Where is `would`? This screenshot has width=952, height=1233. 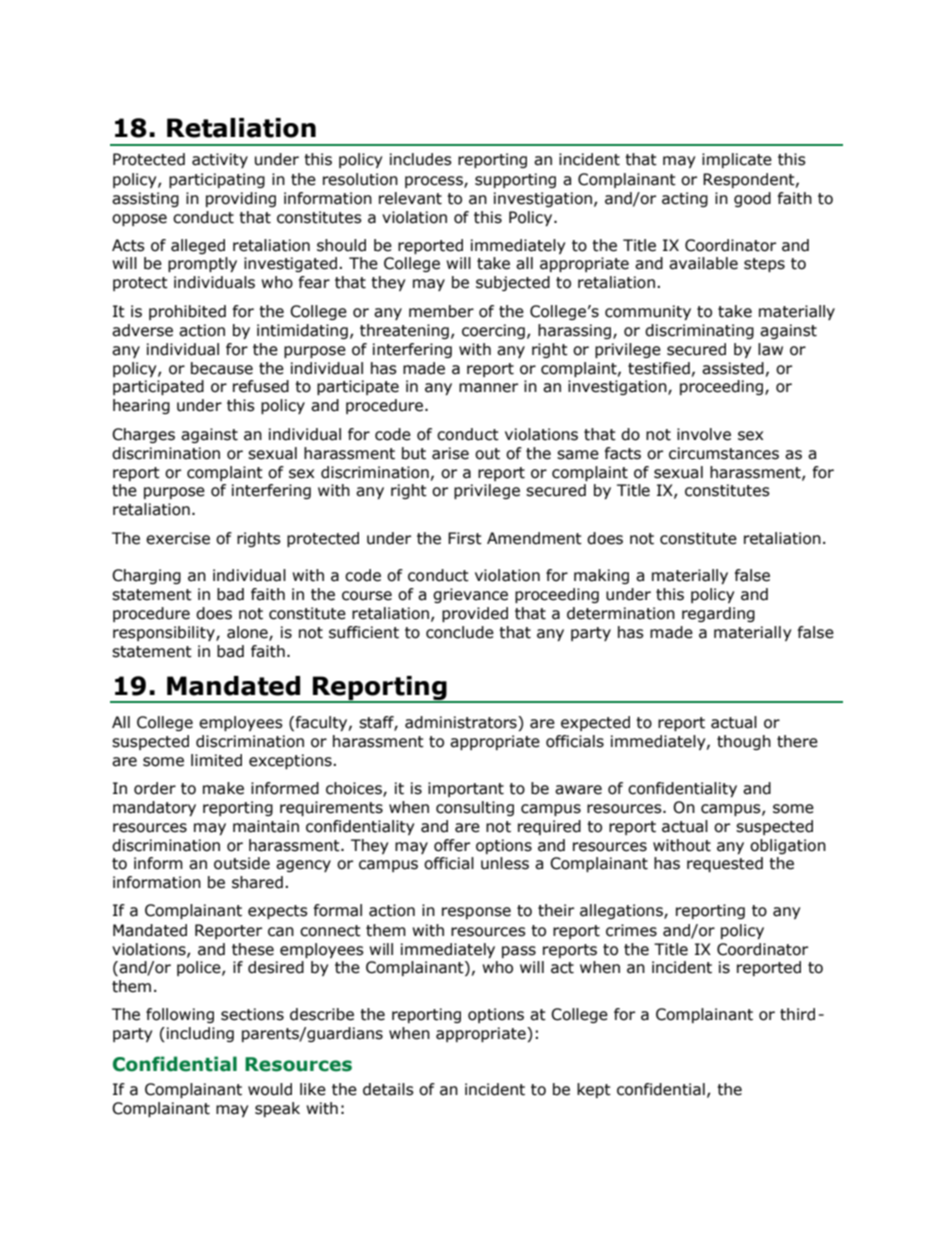
would is located at coordinates (270, 1089).
